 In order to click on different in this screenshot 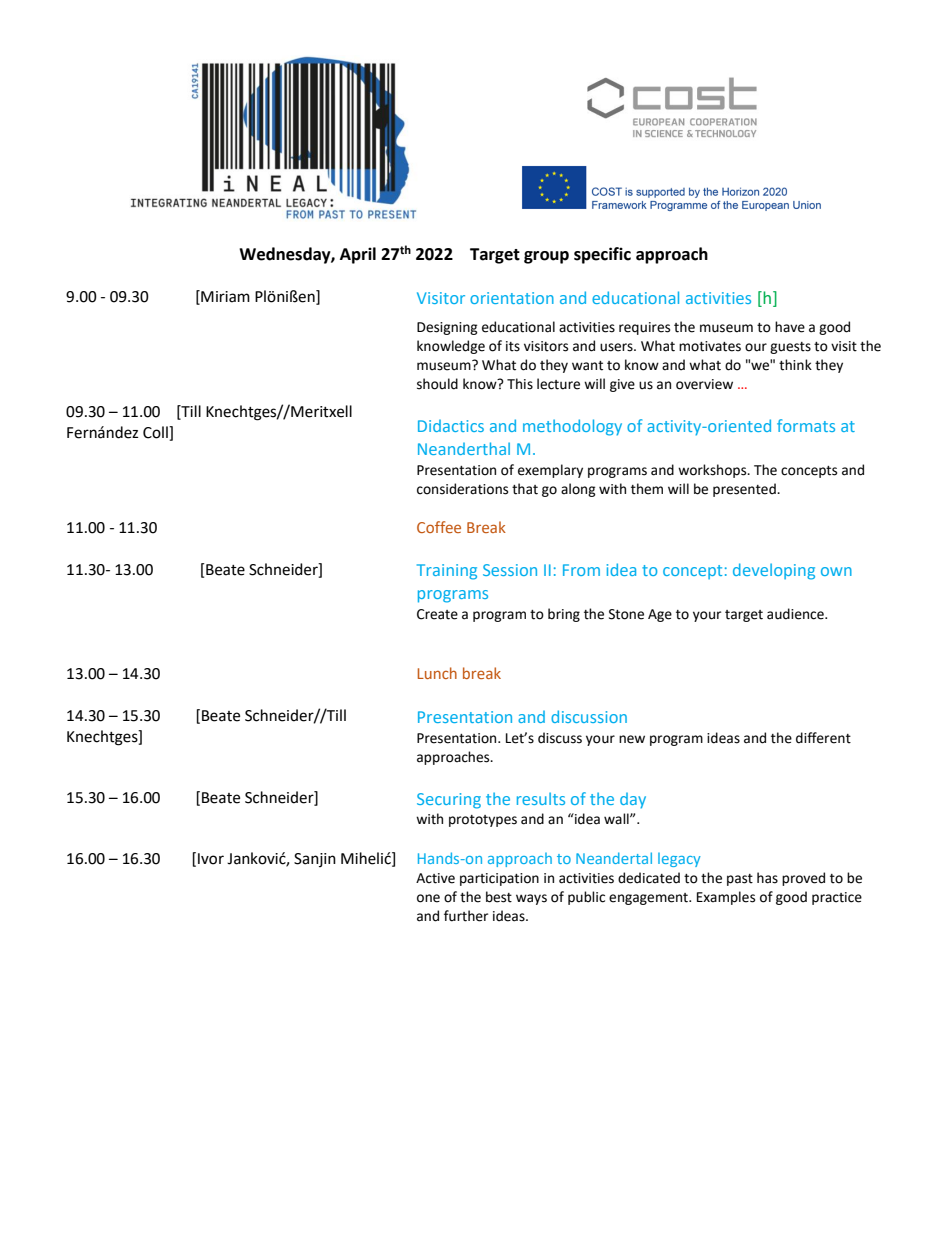, I will do `click(823, 738)`.
